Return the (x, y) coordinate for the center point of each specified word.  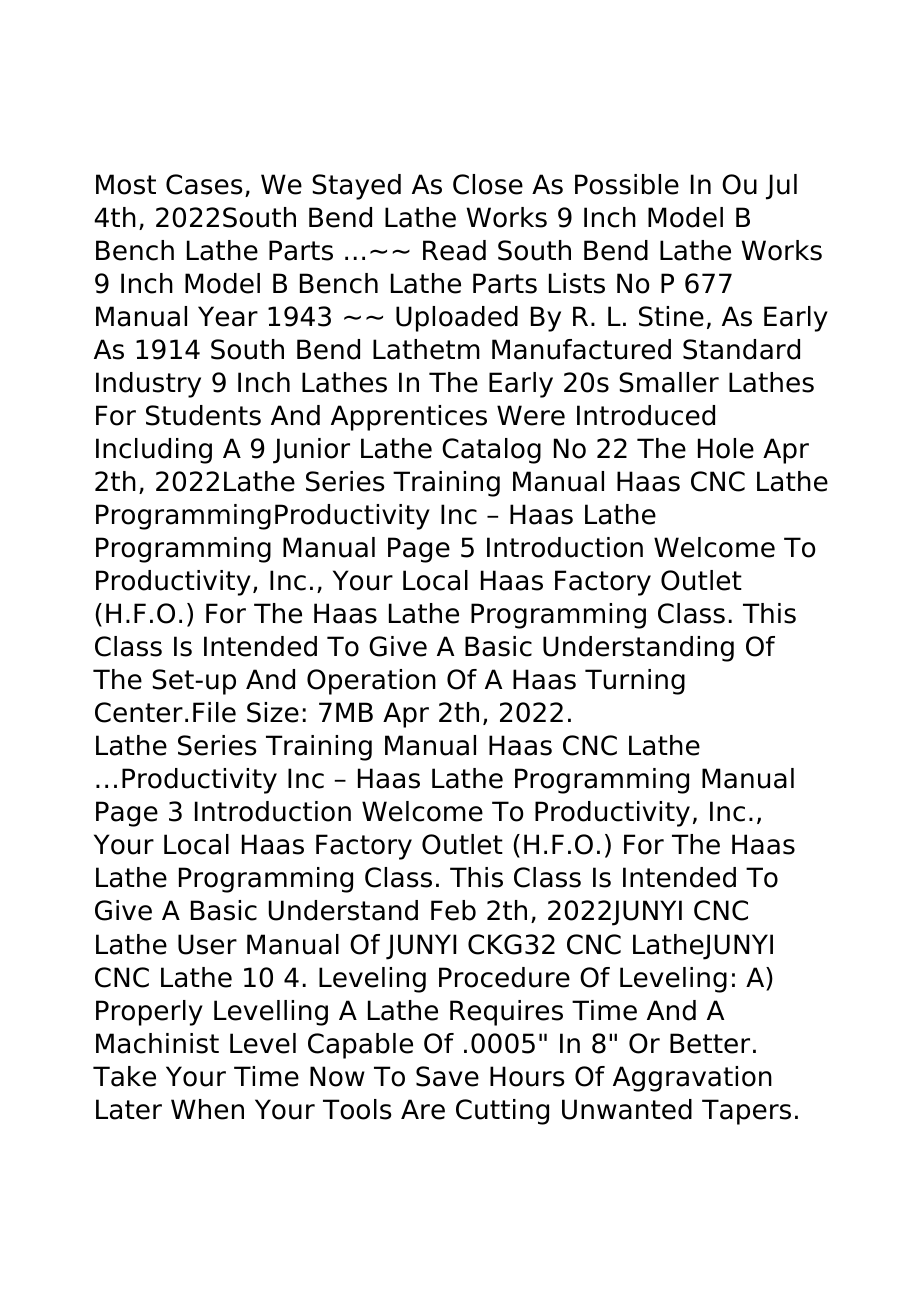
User (207, 944)
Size (273, 712)
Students (203, 415)
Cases (204, 184)
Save (447, 1076)
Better (710, 1043)
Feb (453, 910)
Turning (635, 682)
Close (488, 184)
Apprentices (409, 418)
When (207, 1109)
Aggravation (692, 1079)
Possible (627, 184)
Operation (371, 682)
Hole (726, 448)
